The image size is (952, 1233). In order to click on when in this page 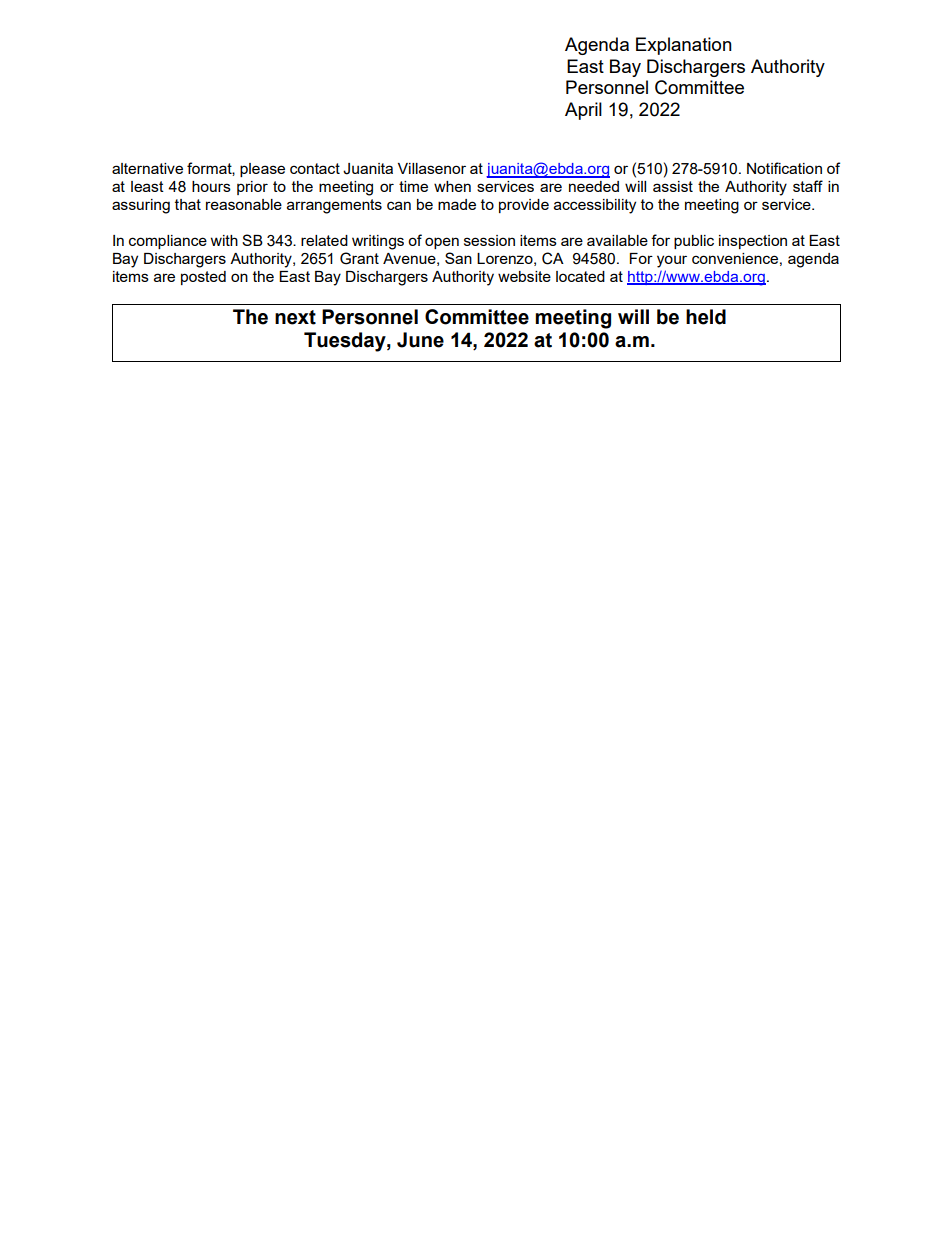, I will do `click(452, 186)`.
